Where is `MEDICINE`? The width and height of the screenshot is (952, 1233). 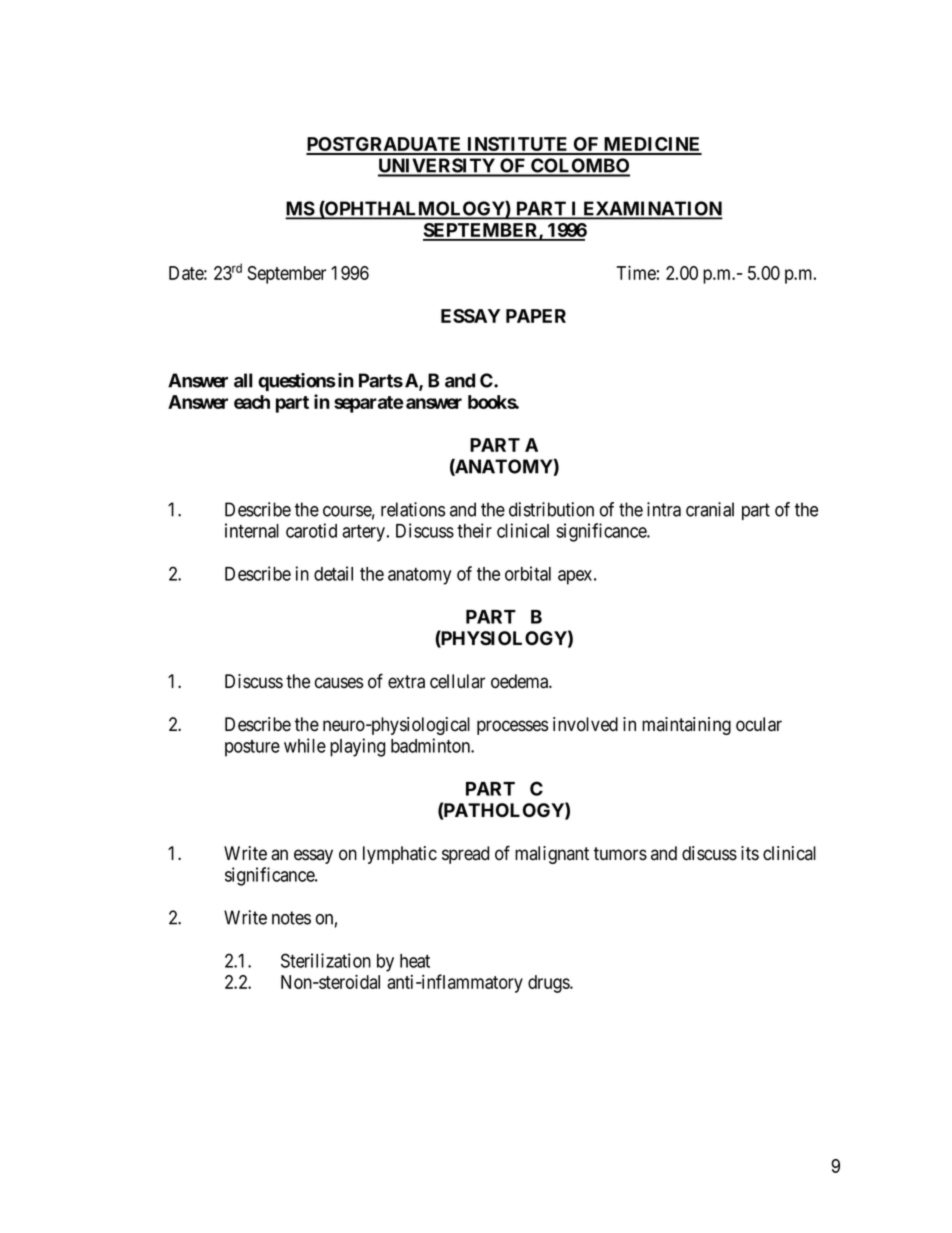 MEDICINE is located at coordinates (652, 145).
